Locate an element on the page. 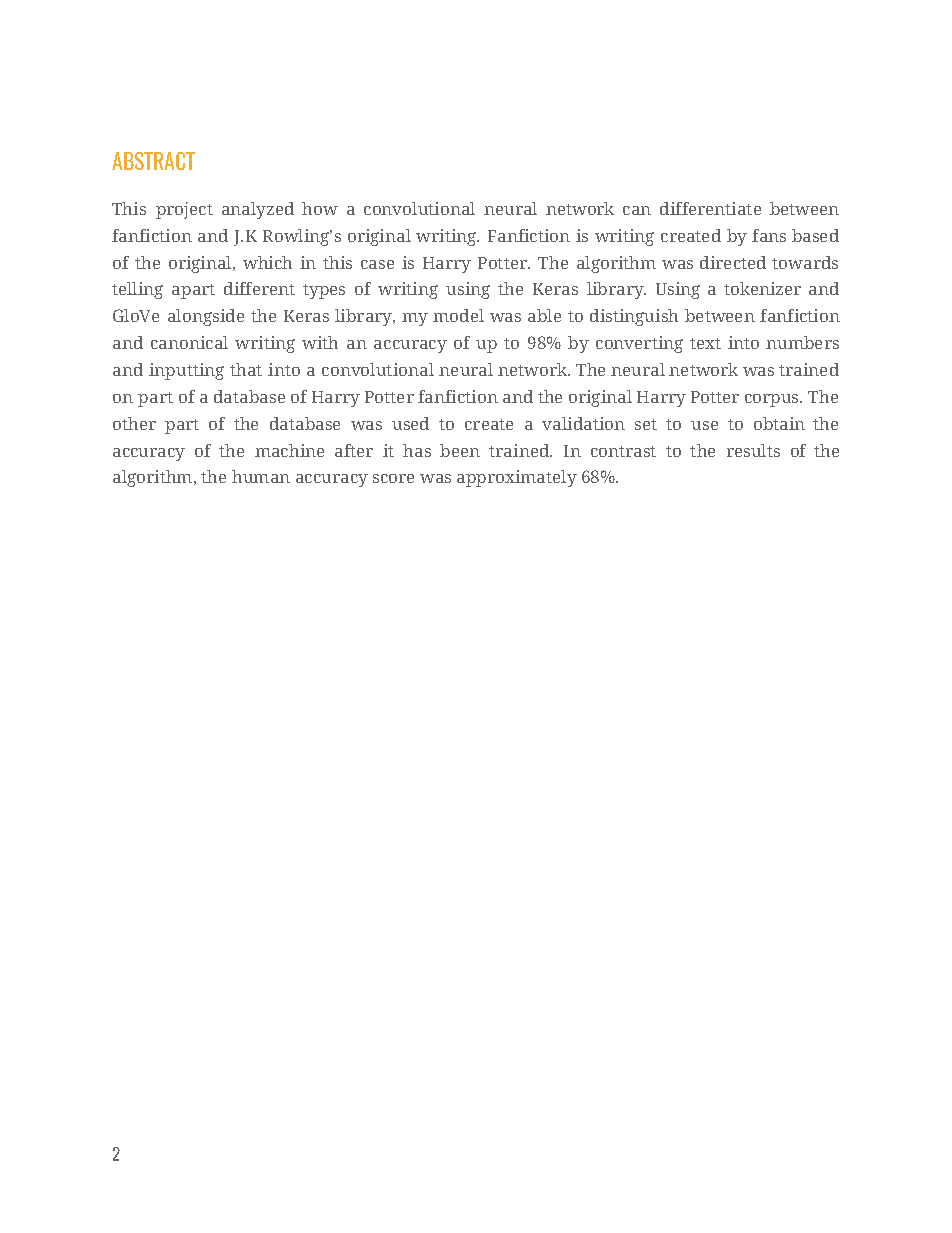 Image resolution: width=952 pixels, height=1233 pixels. human is located at coordinates (261, 476).
